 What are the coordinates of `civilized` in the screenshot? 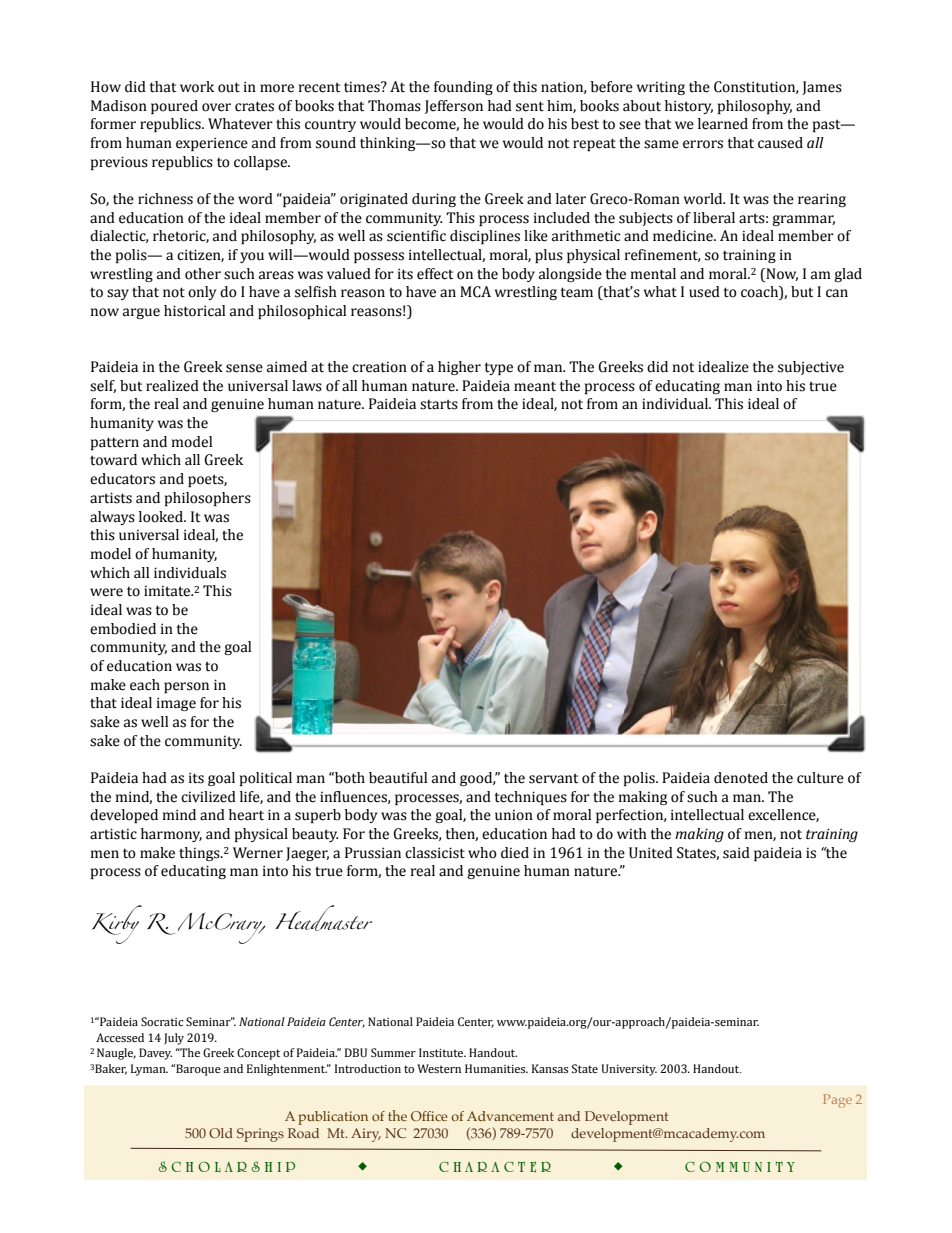 It's located at (208, 797).
